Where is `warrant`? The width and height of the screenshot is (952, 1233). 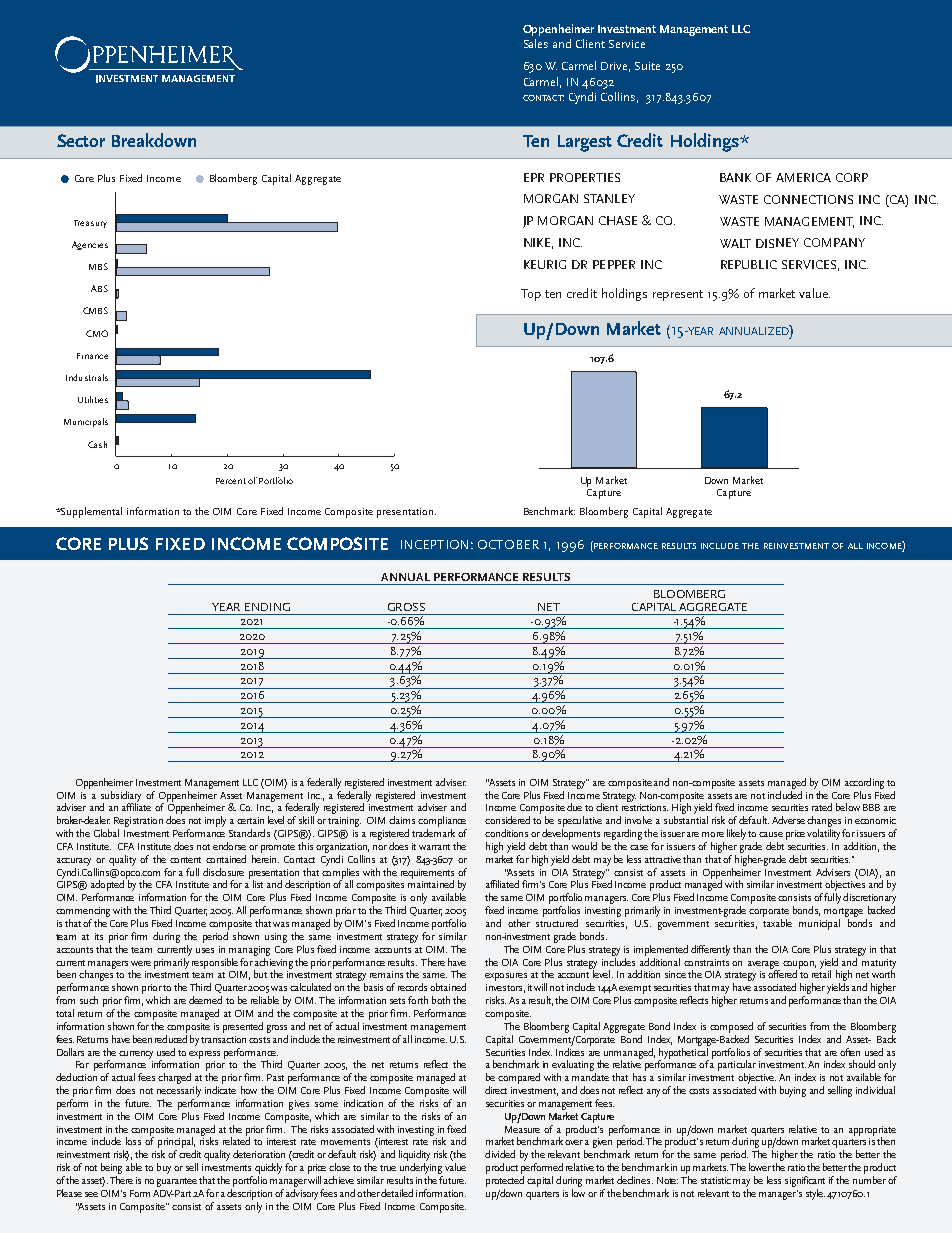 warrant is located at coordinates (434, 847).
